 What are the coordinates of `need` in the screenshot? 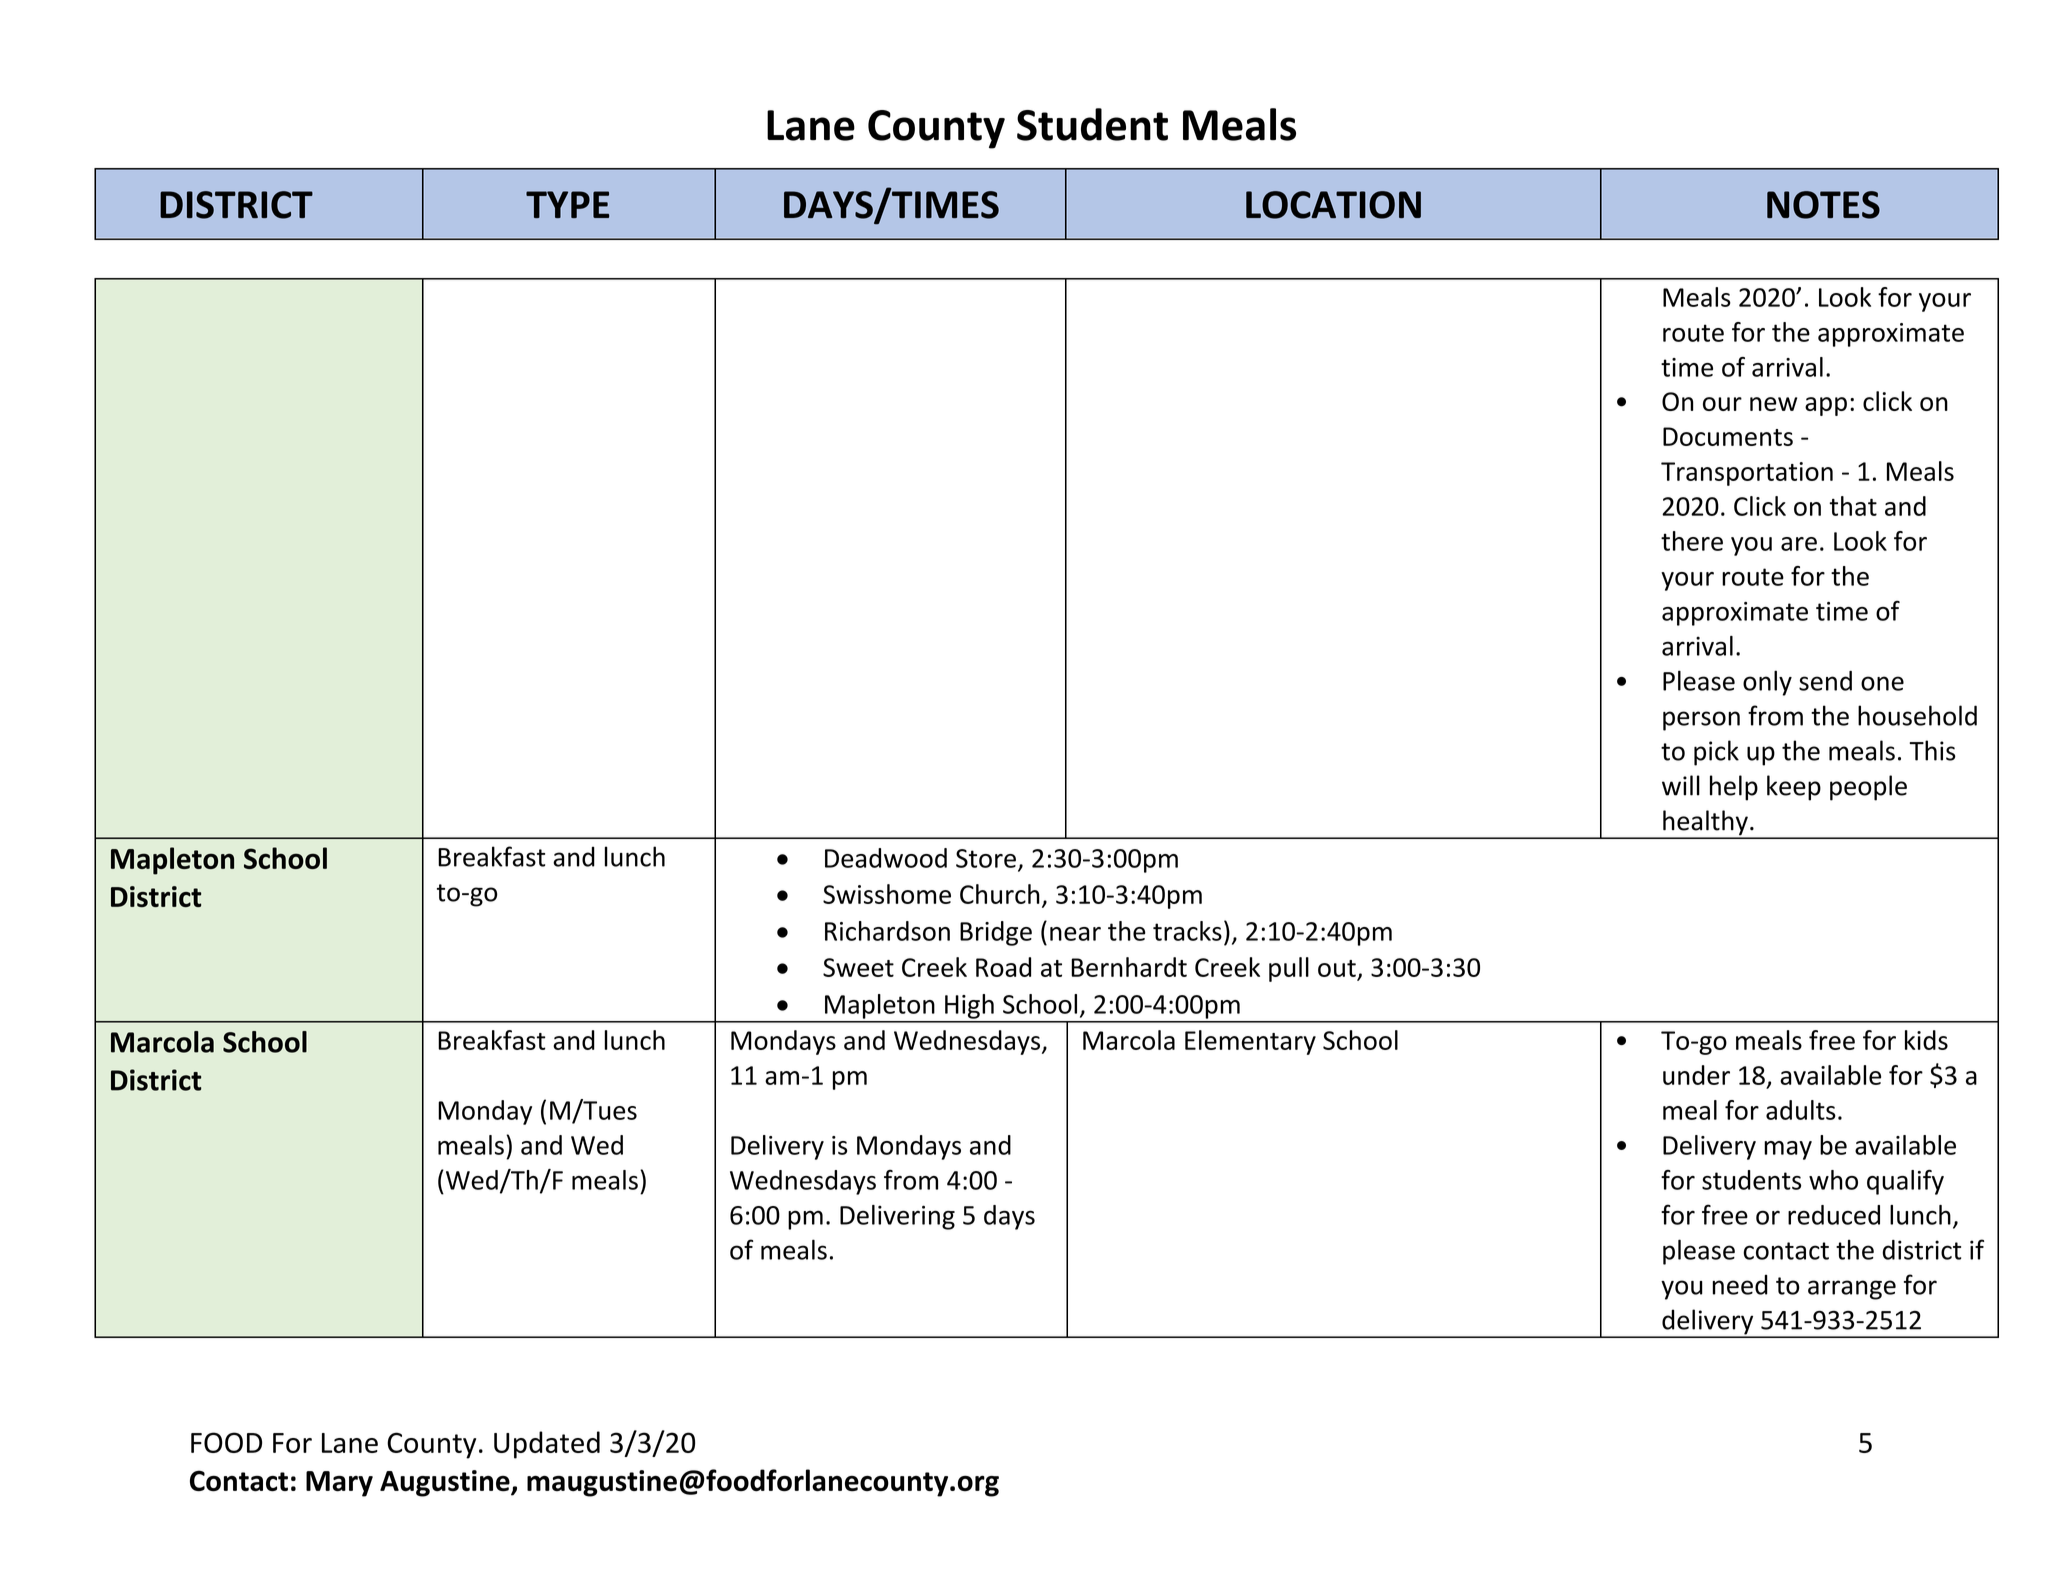 It's located at (1740, 1285).
